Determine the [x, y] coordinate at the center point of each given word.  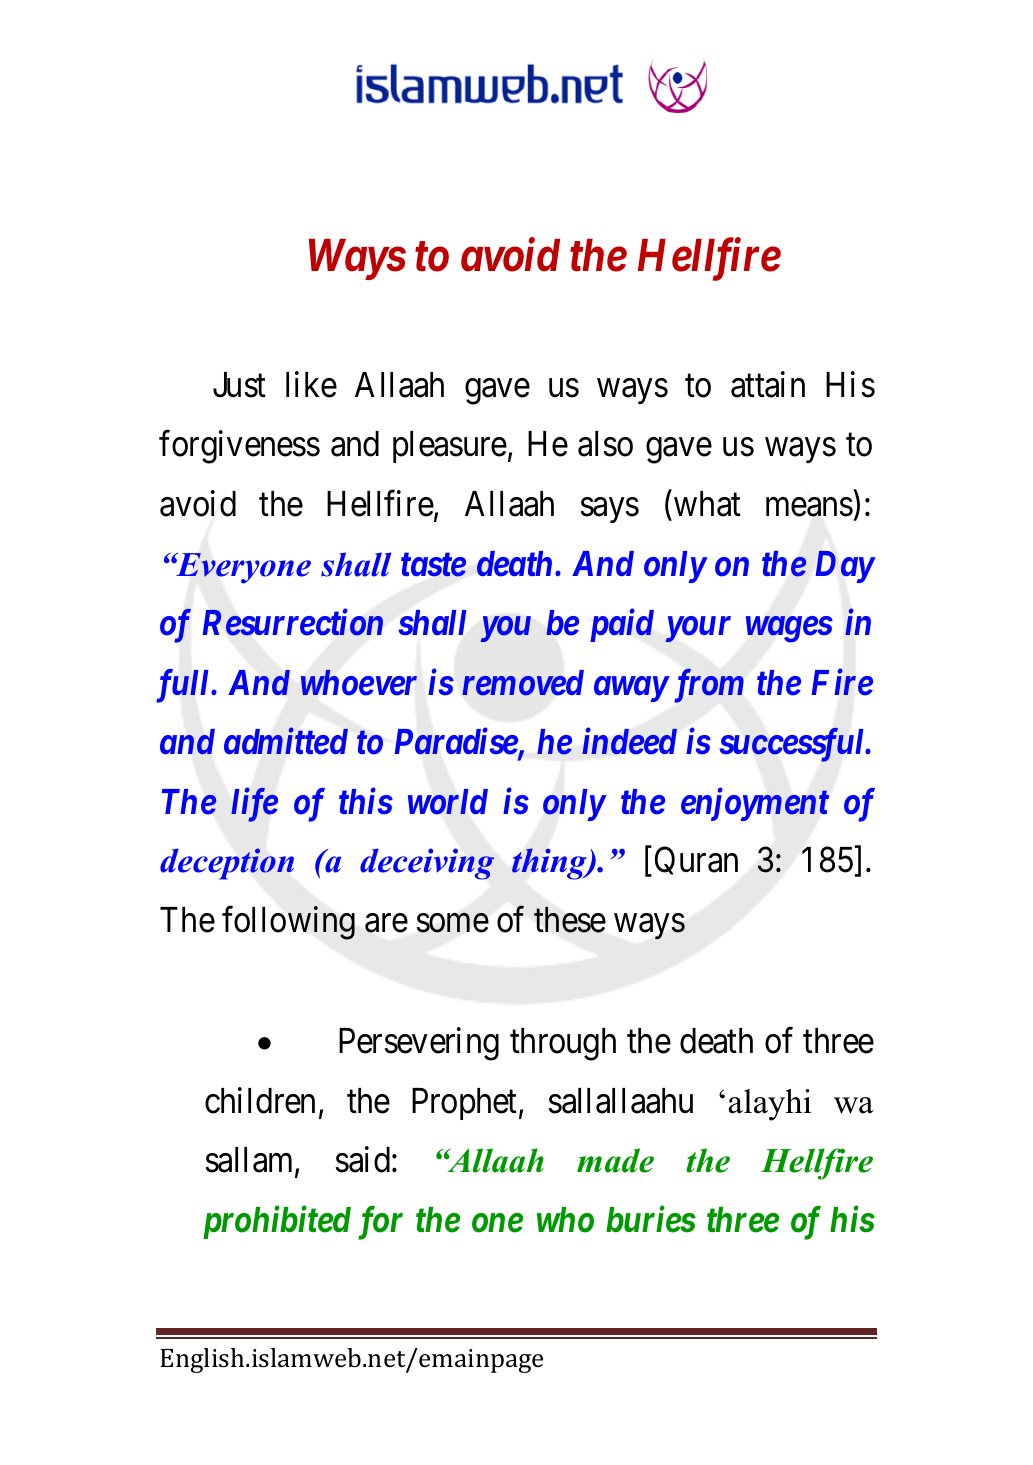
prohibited [277, 1222]
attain [768, 384]
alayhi [769, 1105]
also [605, 444]
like [311, 384]
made [615, 1160]
